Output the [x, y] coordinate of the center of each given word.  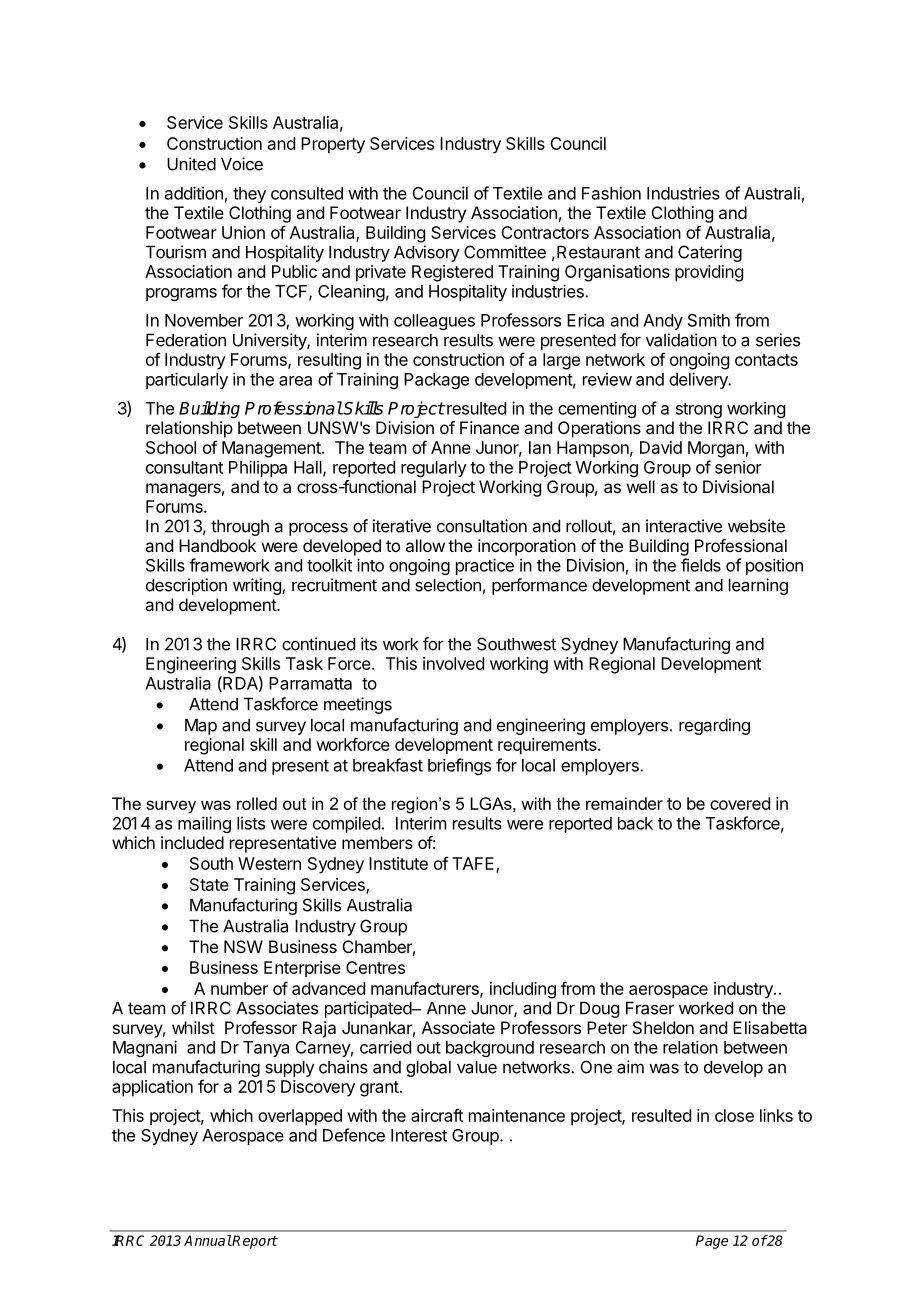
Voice [242, 164]
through [240, 527]
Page [712, 1242]
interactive [684, 526]
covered [740, 803]
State [209, 884]
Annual [208, 1240]
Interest [419, 1135]
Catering [710, 253]
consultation [482, 526]
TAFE [474, 864]
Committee [505, 252]
